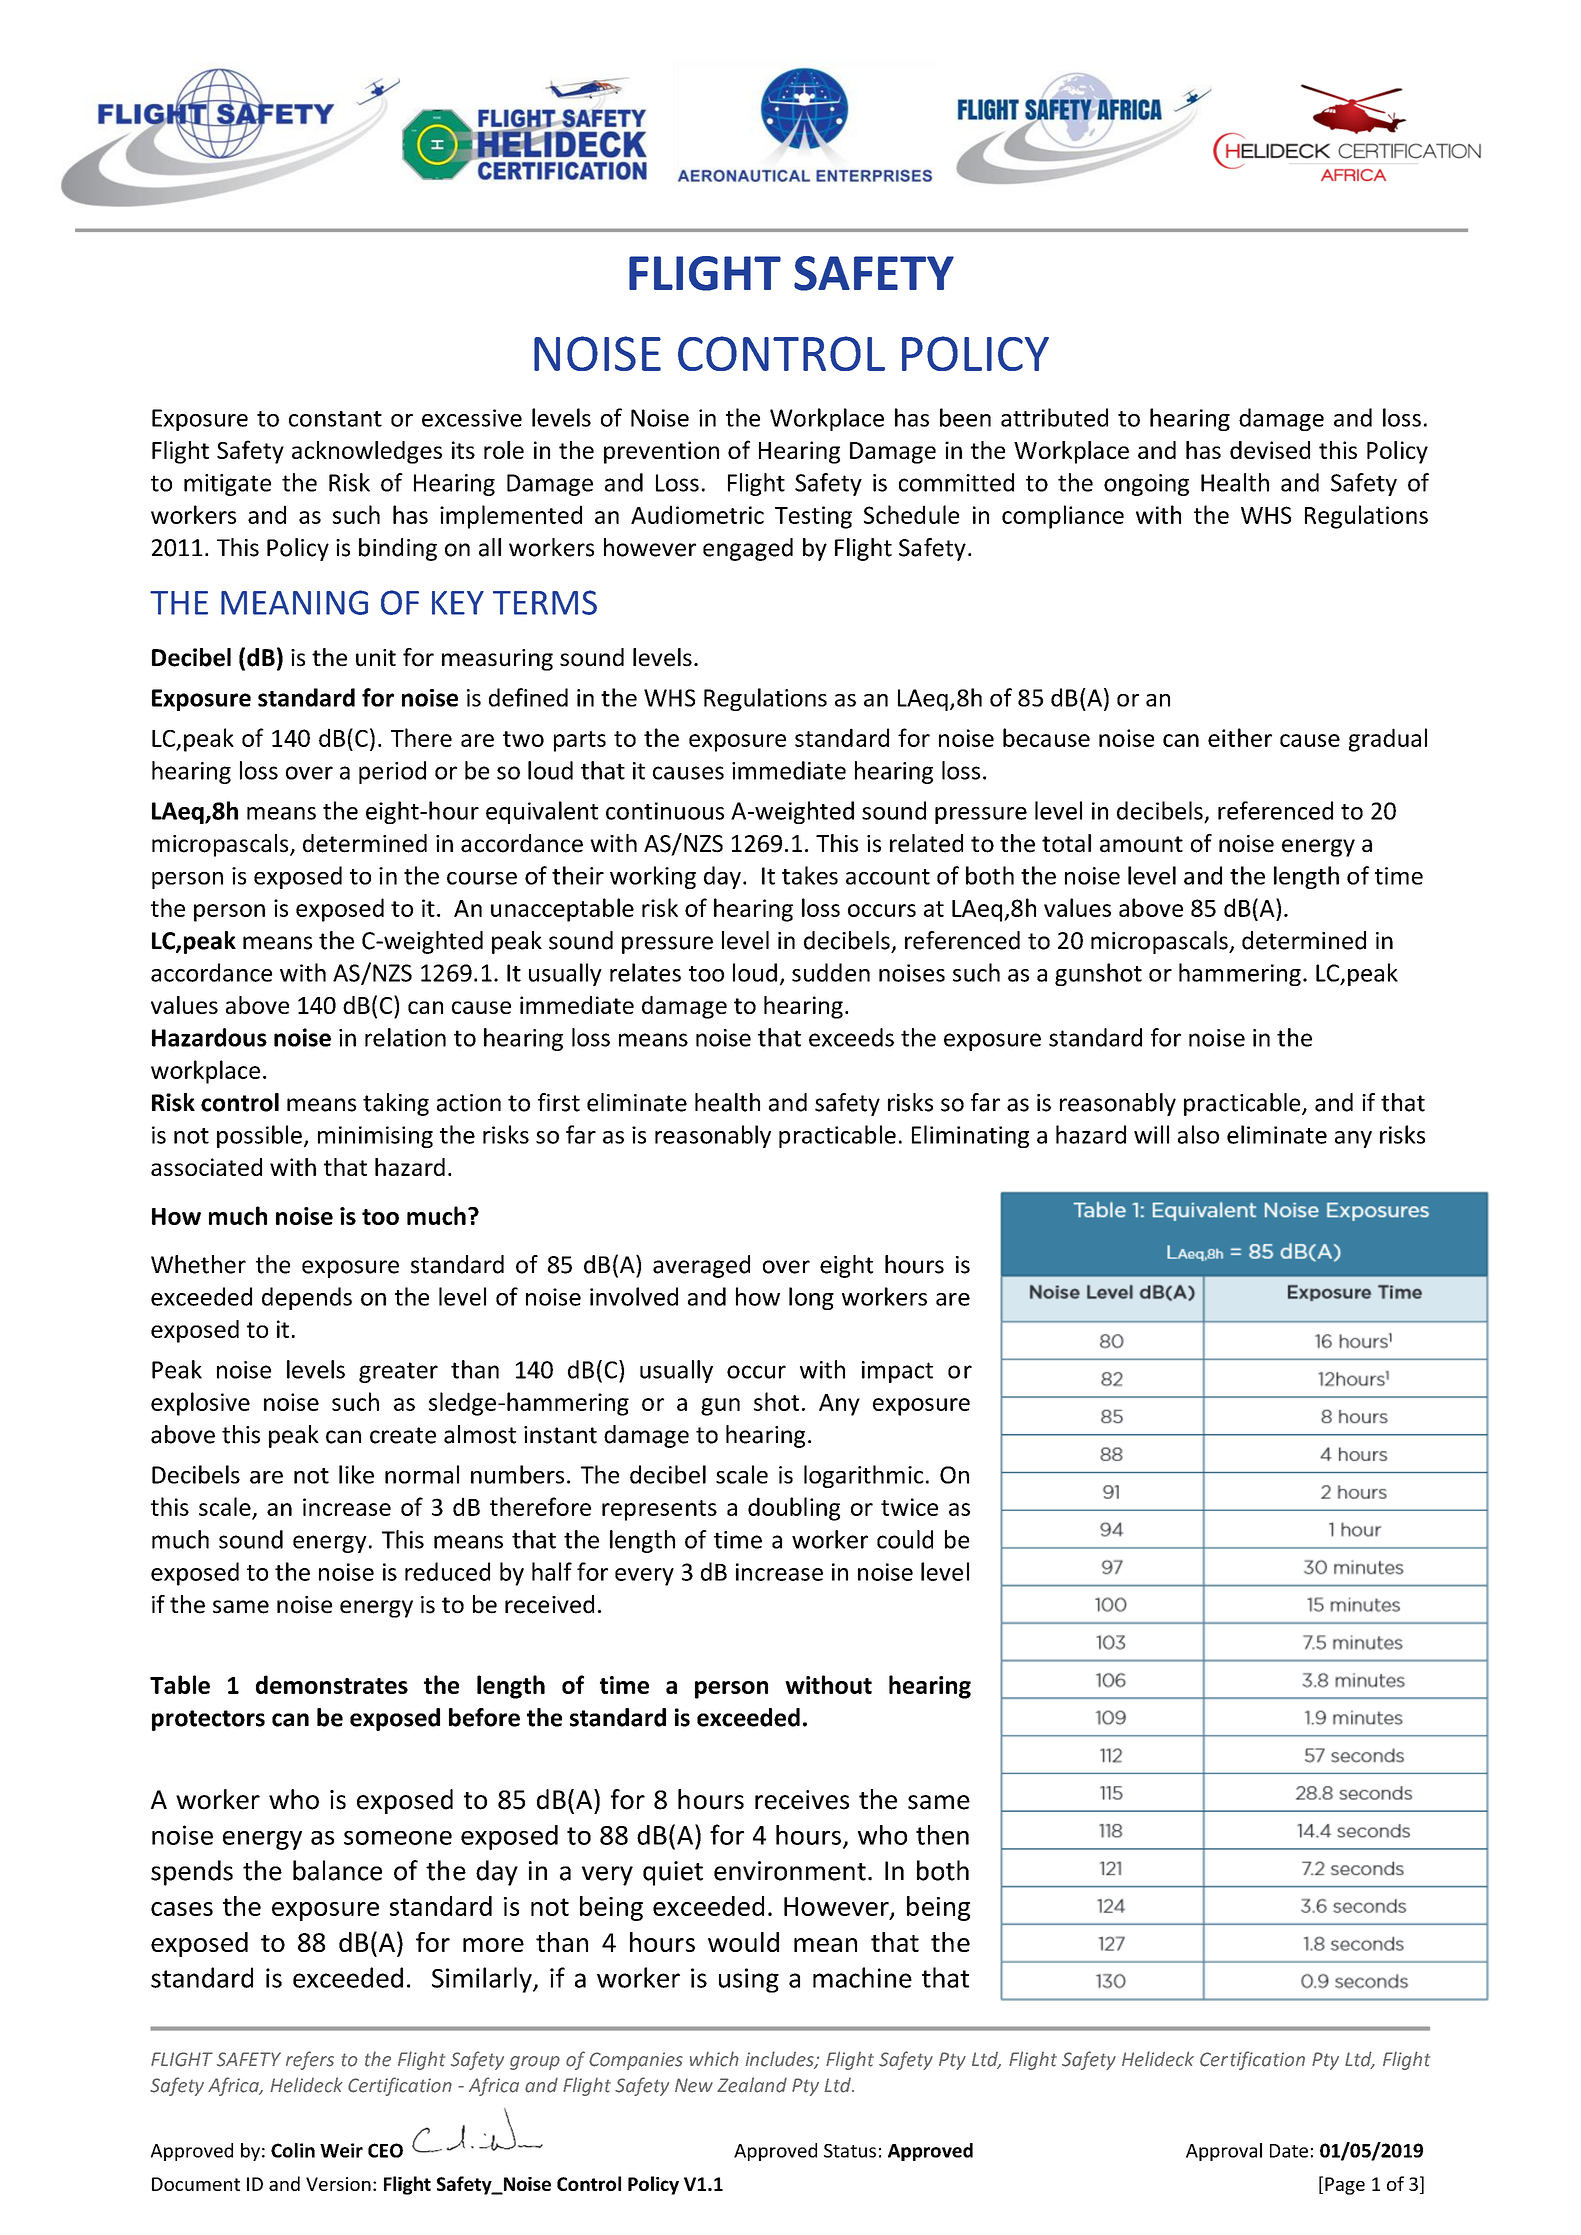 This screenshot has height=2235, width=1581. What do you see at coordinates (341, 2150) in the screenshot?
I see `Weir` at bounding box center [341, 2150].
